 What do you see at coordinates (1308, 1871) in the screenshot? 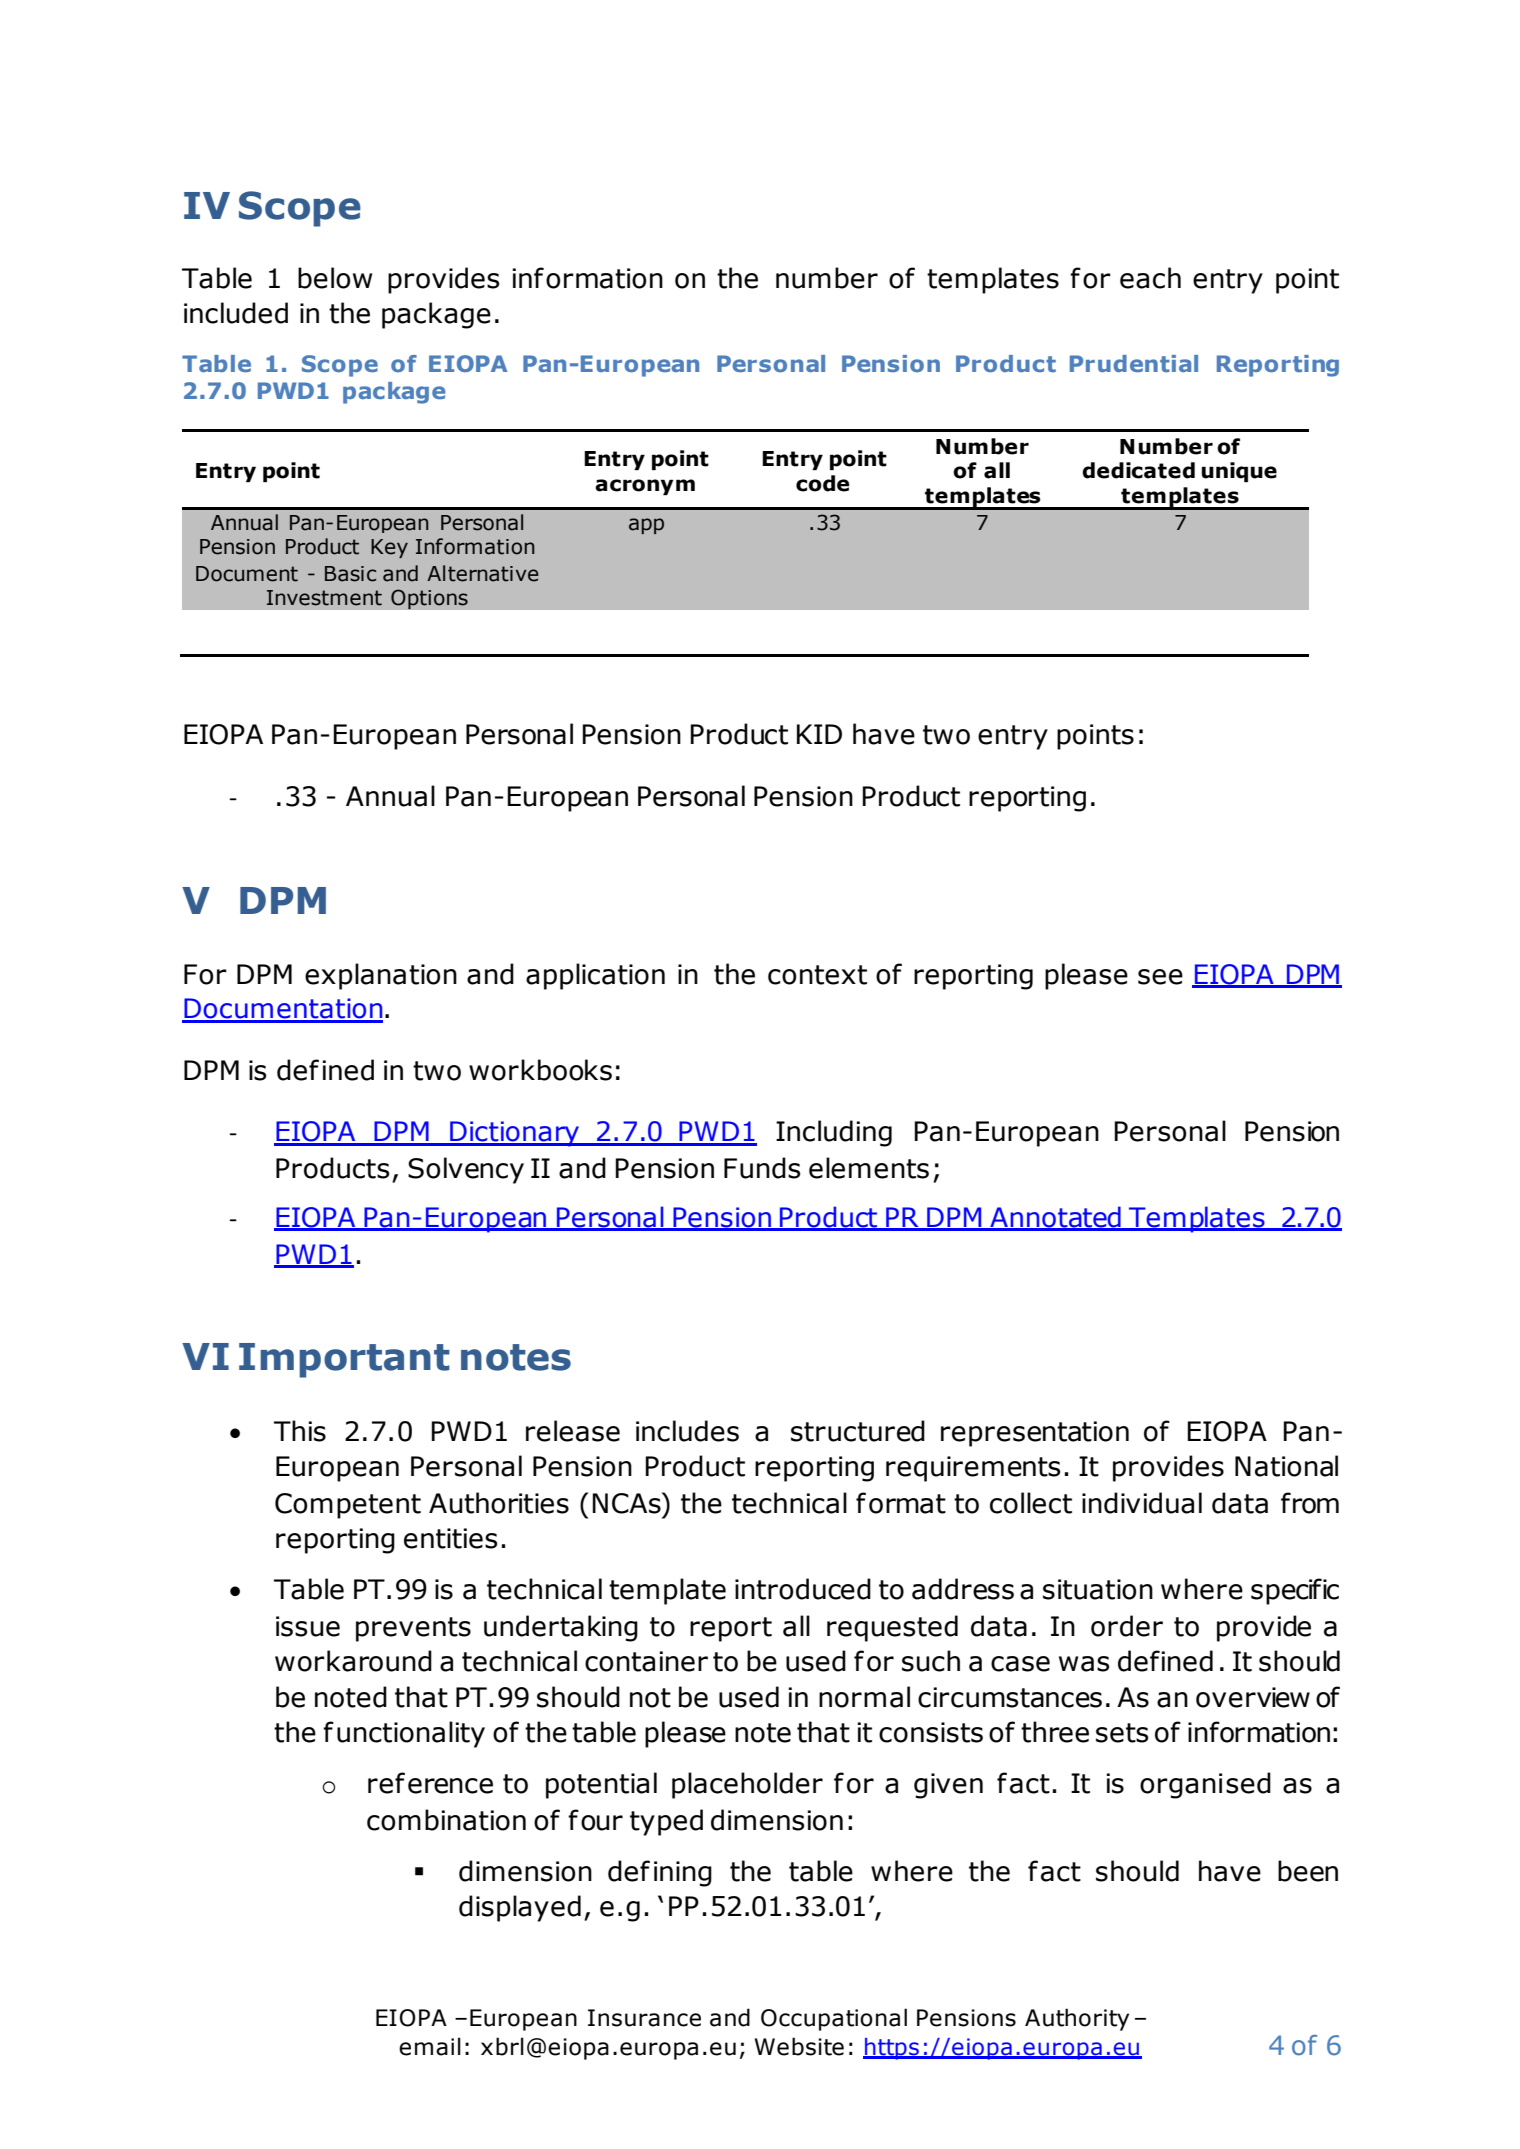
I see `been` at bounding box center [1308, 1871].
